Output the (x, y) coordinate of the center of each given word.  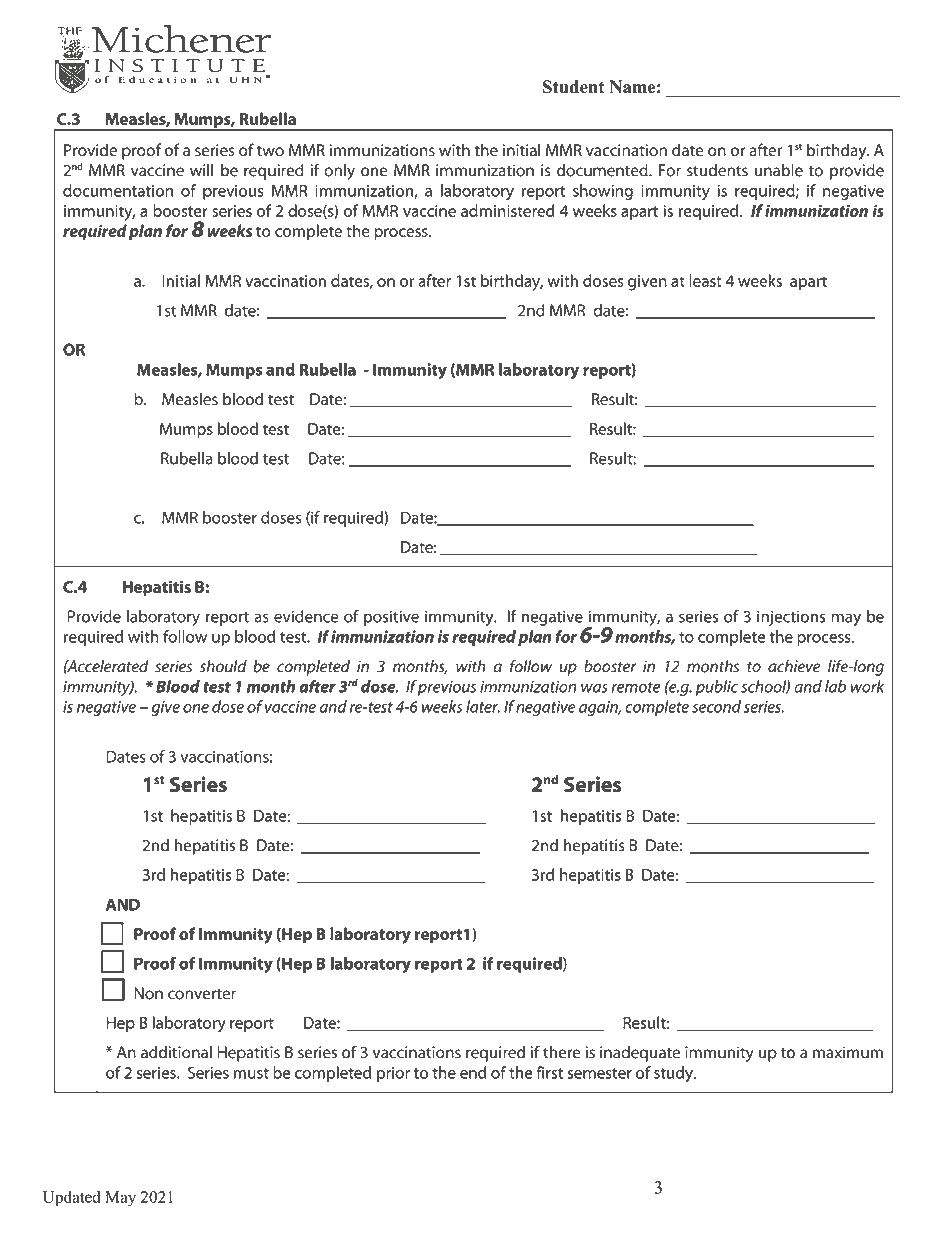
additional (176, 1052)
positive (391, 618)
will (201, 170)
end (473, 1072)
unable (779, 170)
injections (791, 618)
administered (507, 210)
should (223, 666)
